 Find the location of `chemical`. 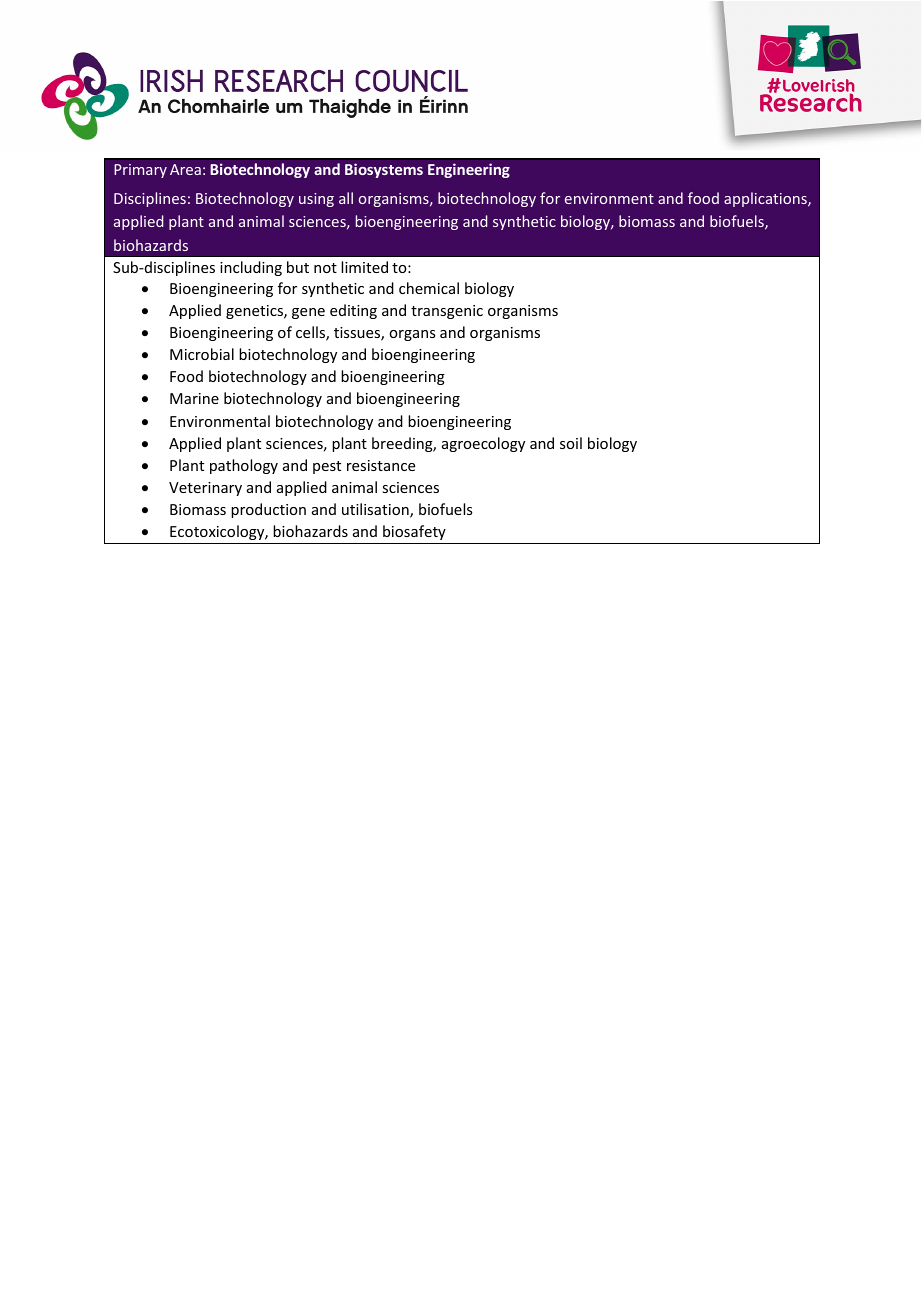

chemical is located at coordinates (429, 288).
